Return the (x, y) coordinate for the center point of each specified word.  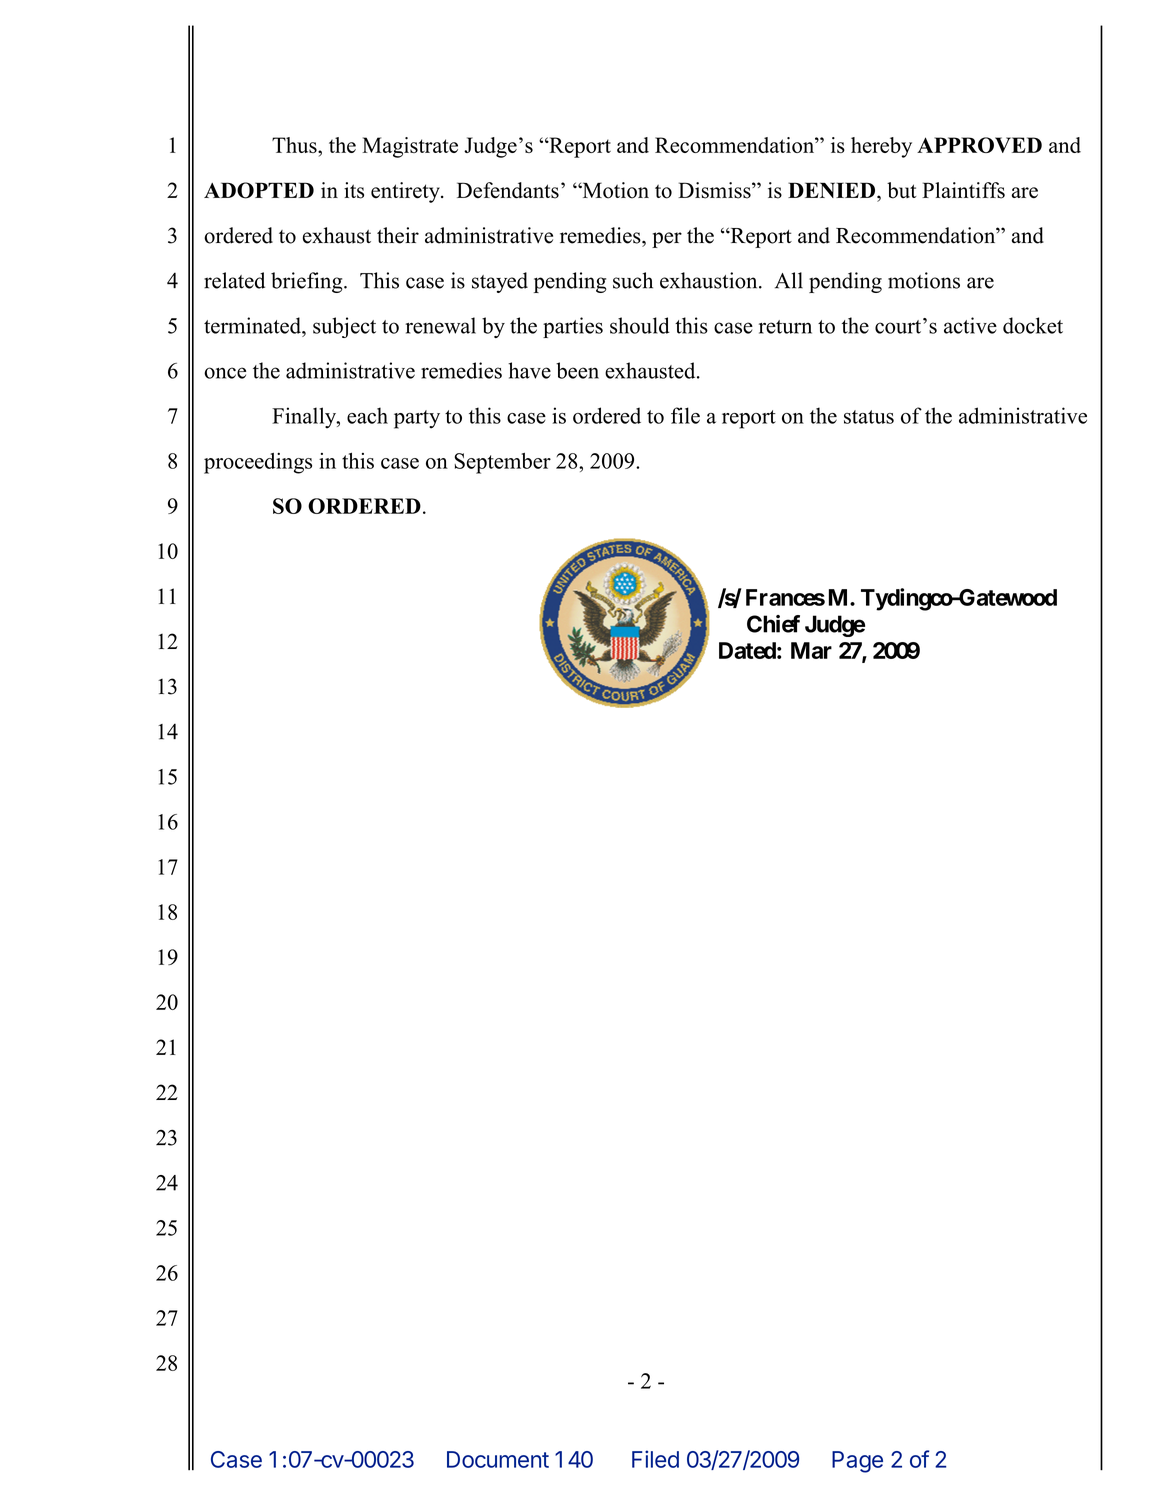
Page (857, 1462)
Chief (773, 624)
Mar (811, 650)
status (869, 417)
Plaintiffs (963, 190)
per (667, 240)
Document (498, 1459)
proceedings (258, 463)
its (354, 190)
